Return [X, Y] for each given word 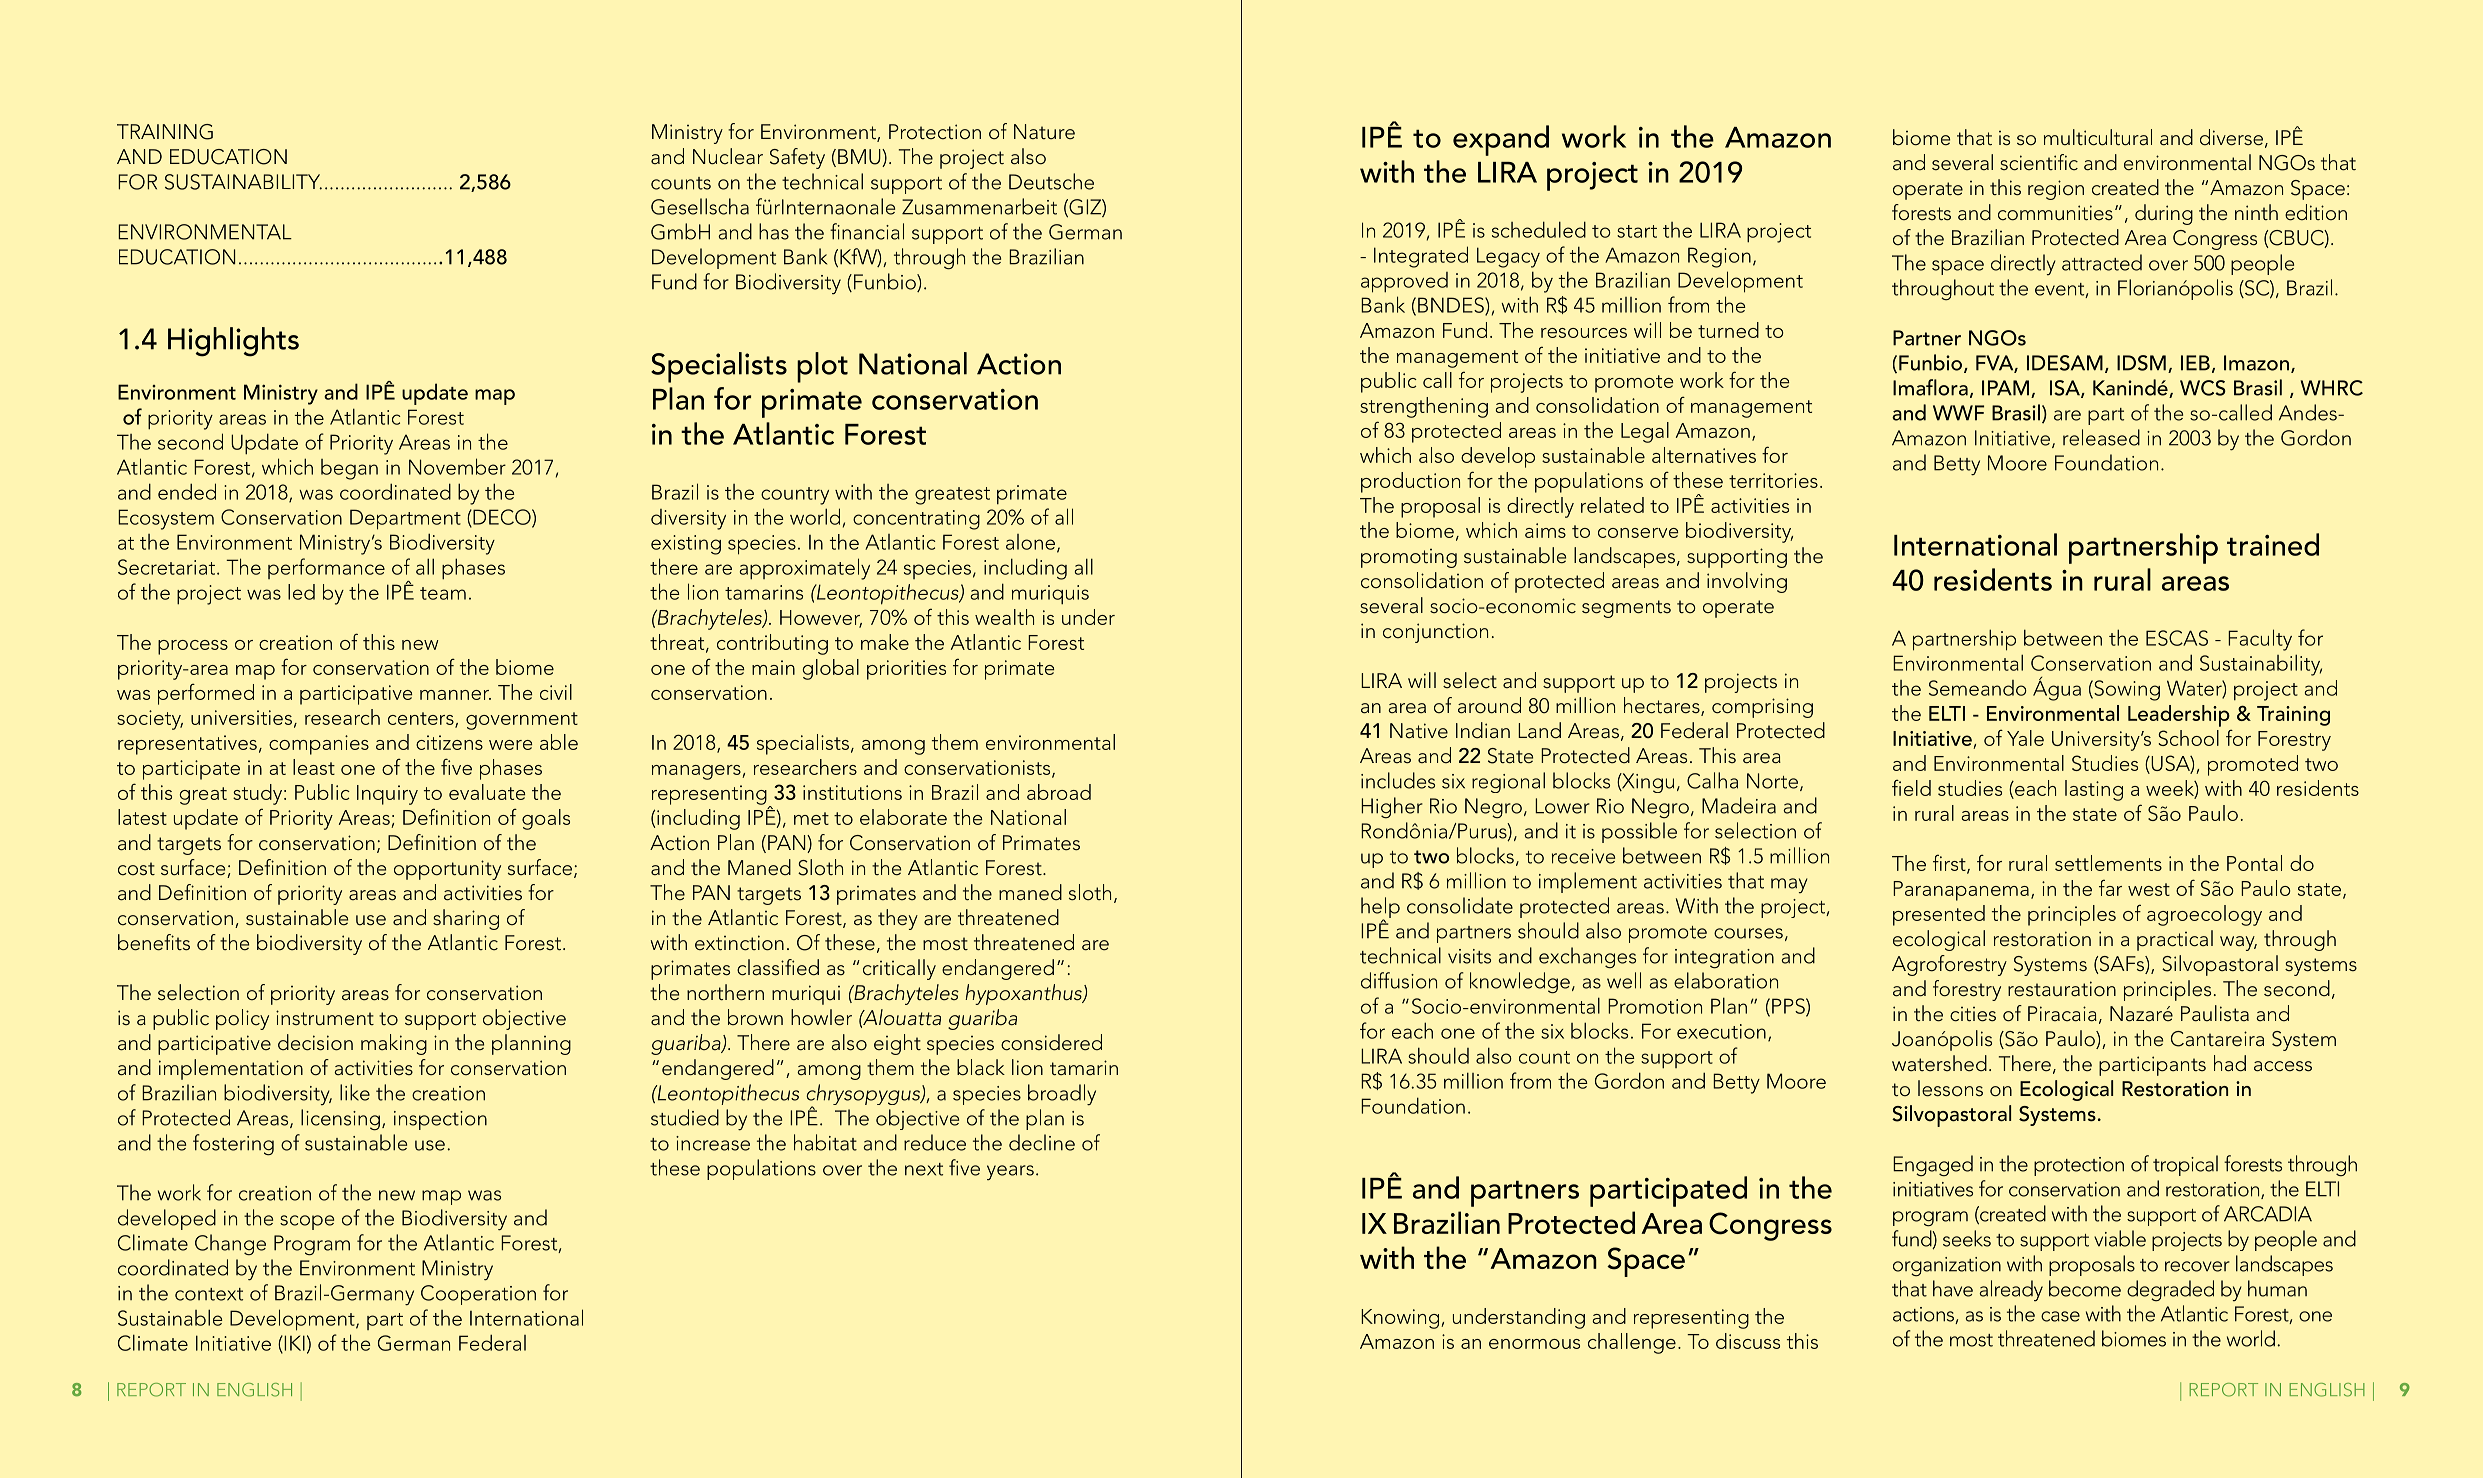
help [1380, 908]
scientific [2039, 162]
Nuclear [728, 156]
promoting [1409, 558]
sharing [466, 919]
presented [1939, 915]
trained [2273, 544]
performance [326, 568]
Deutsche [1051, 181]
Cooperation [478, 1295]
